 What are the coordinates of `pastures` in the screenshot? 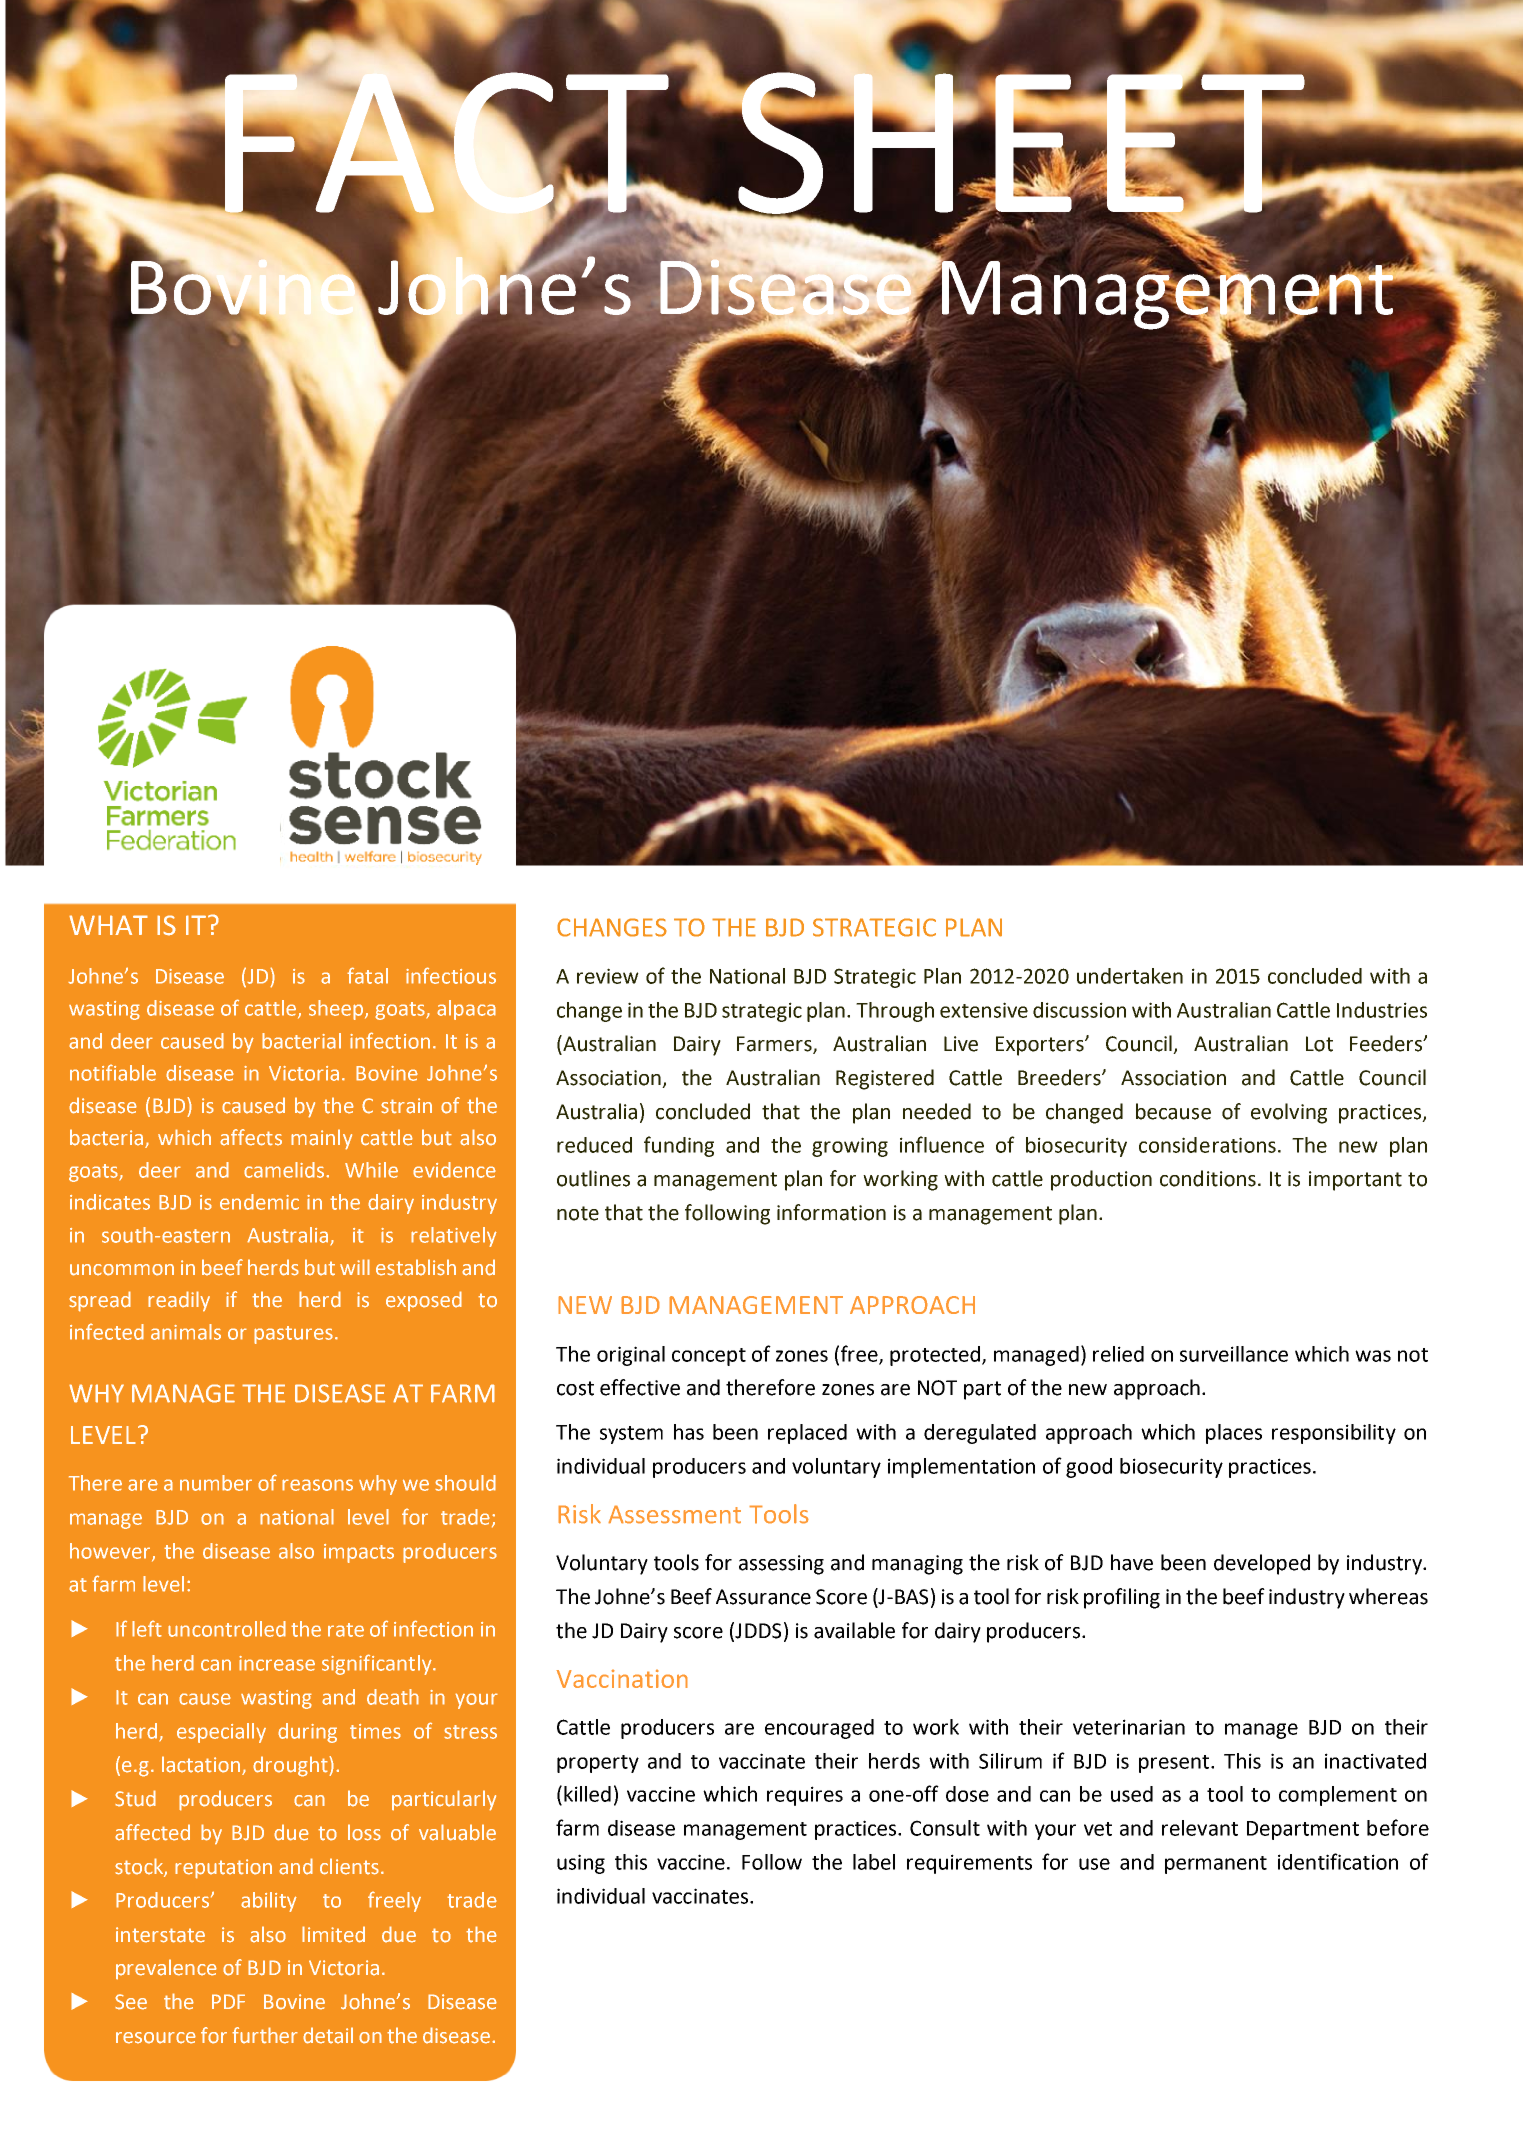 It's located at (293, 1335).
